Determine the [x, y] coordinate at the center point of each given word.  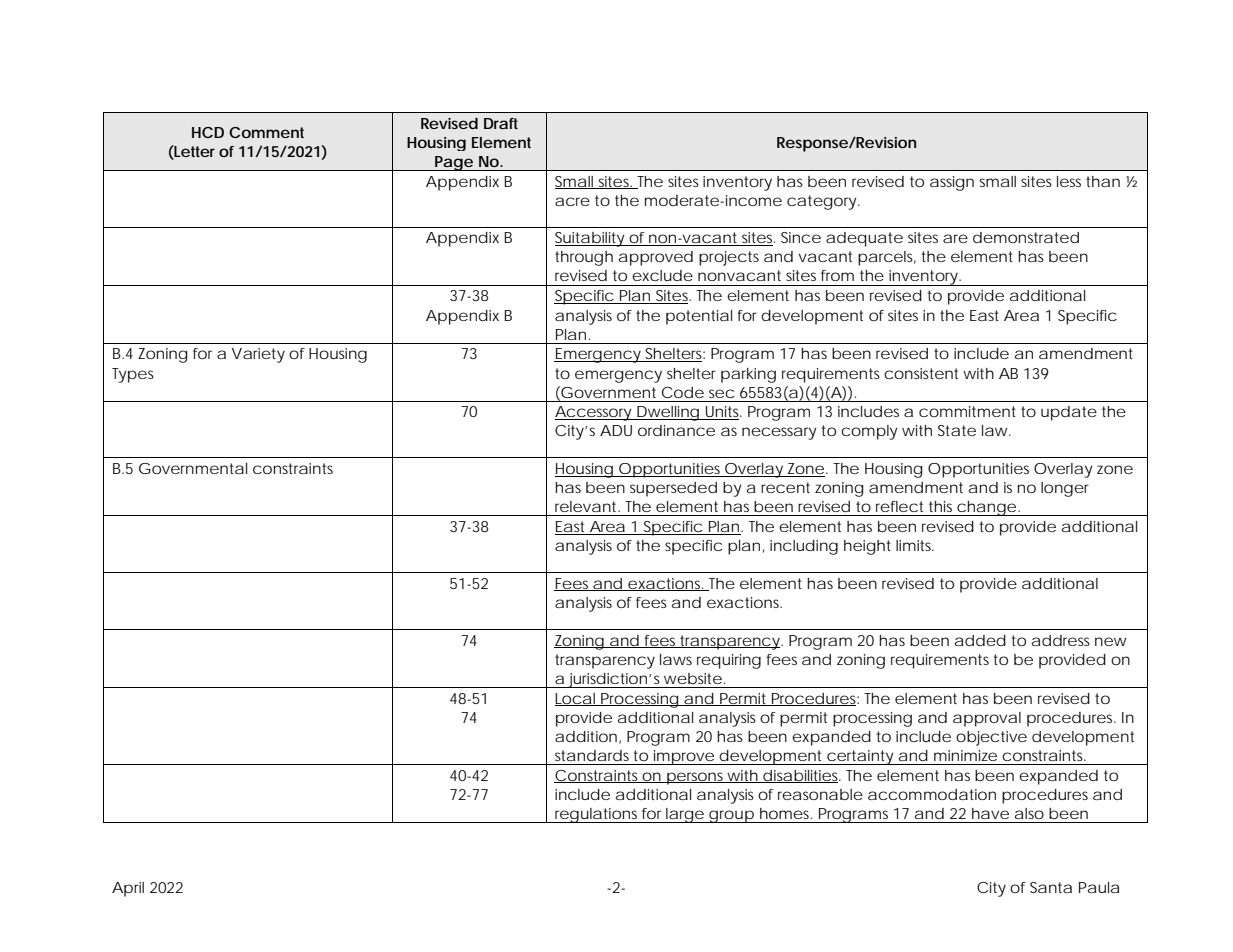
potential [699, 317]
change [986, 508]
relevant [587, 506]
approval [987, 719]
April [128, 889]
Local [576, 699]
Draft [501, 123]
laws [676, 659]
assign [952, 183]
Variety [258, 355]
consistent [921, 373]
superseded [673, 489]
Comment [266, 132]
